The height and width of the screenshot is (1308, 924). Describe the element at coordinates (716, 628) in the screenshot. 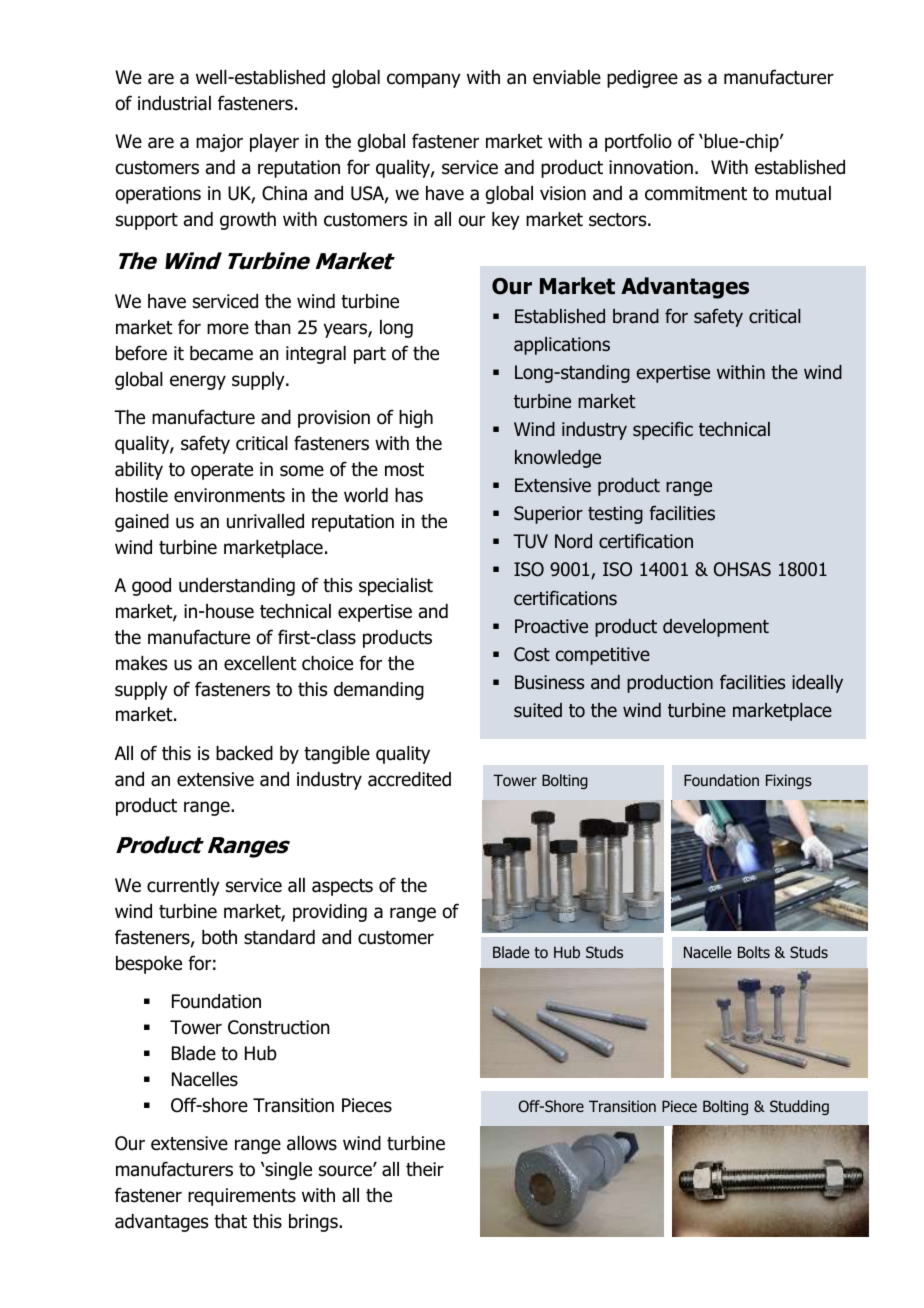

I see `development` at that location.
